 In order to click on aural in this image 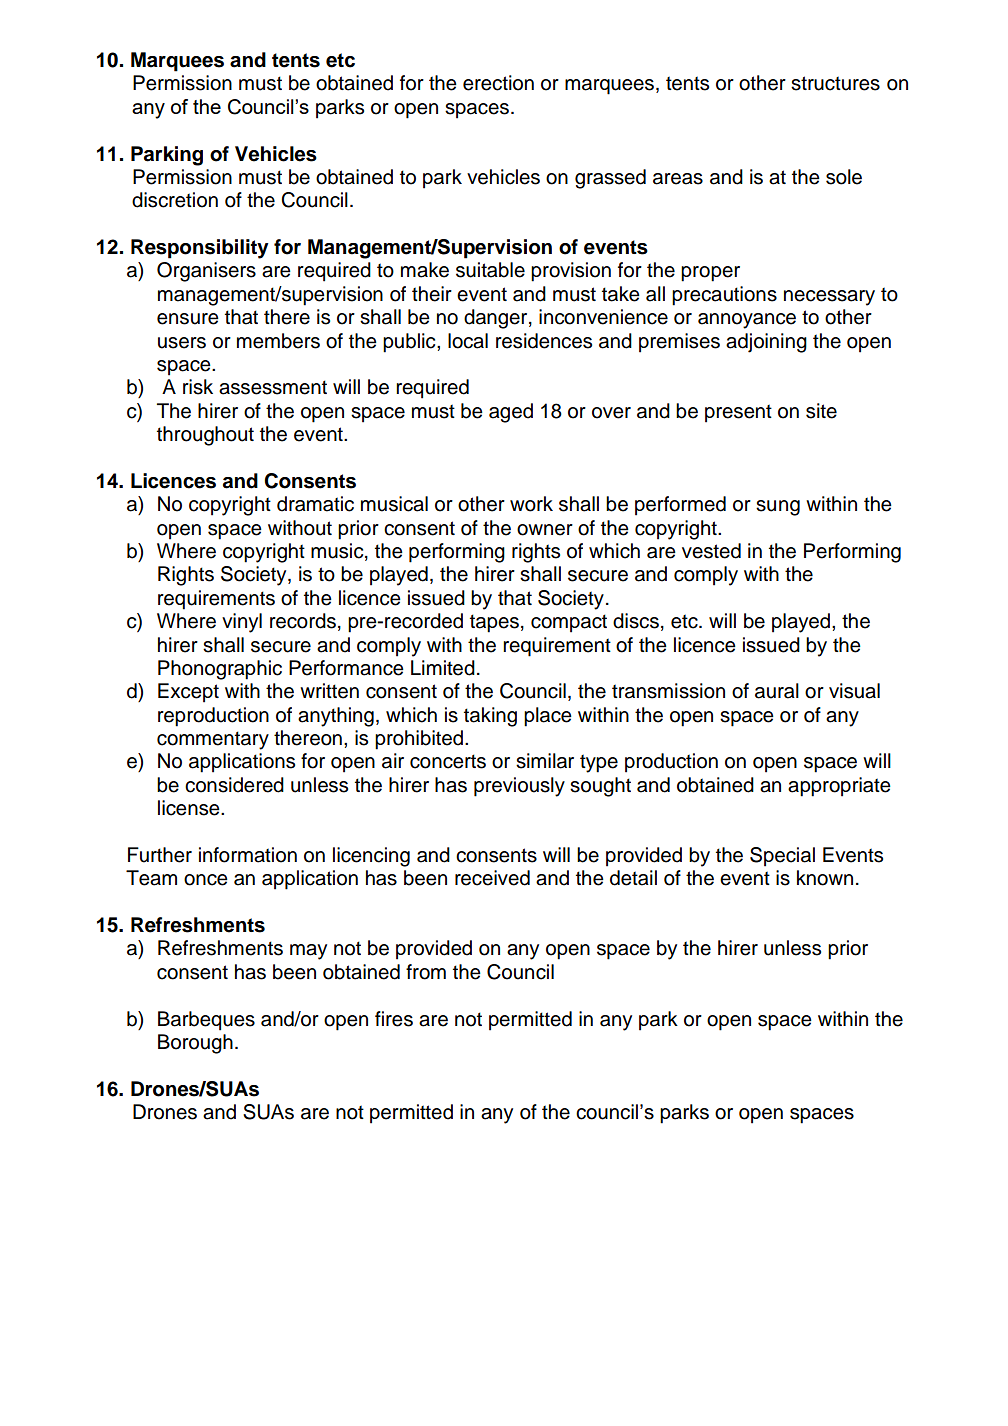, I will do `click(777, 691)`.
